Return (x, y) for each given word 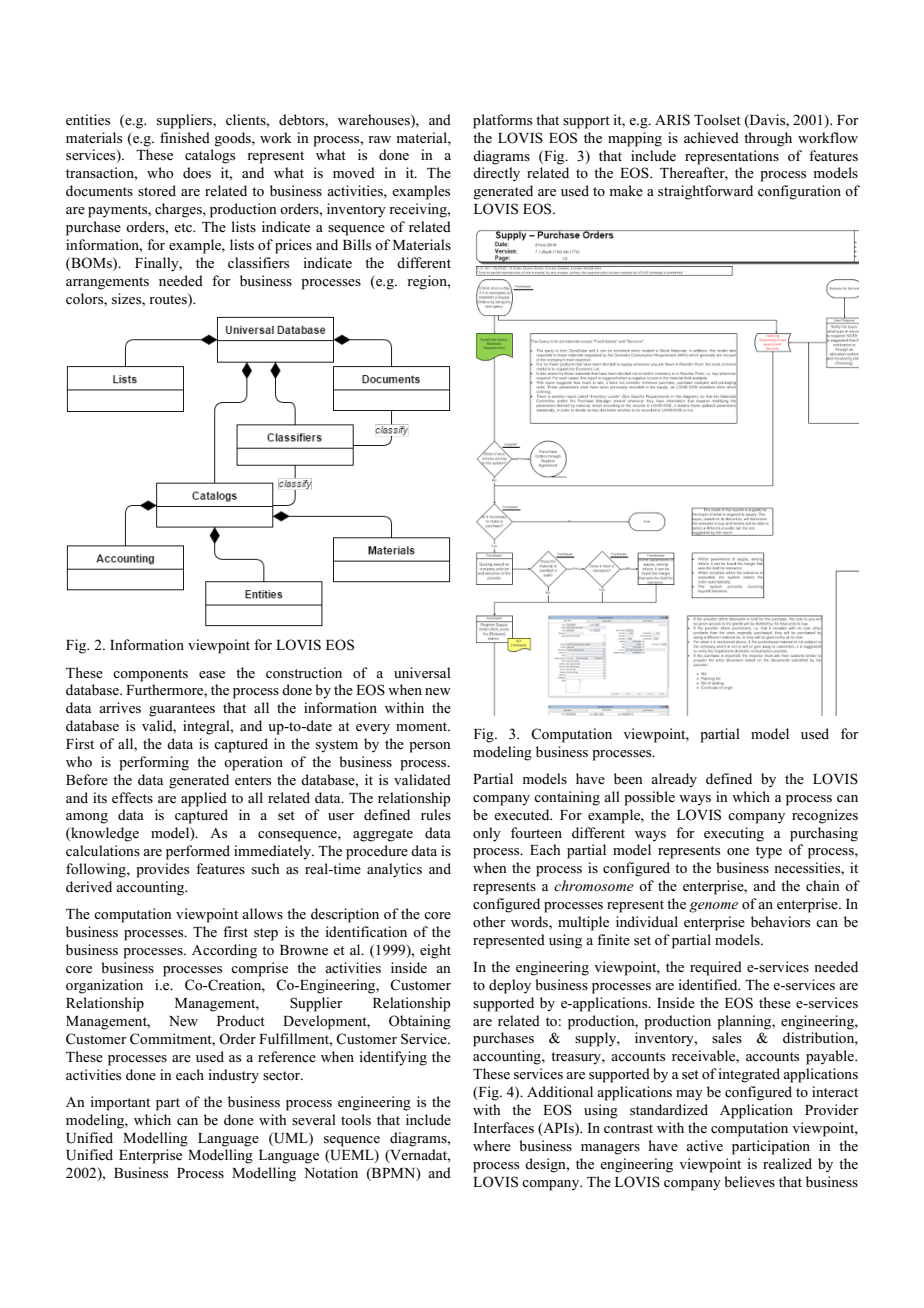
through (768, 139)
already (674, 780)
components (150, 675)
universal (422, 673)
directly (496, 174)
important (120, 1103)
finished (185, 138)
